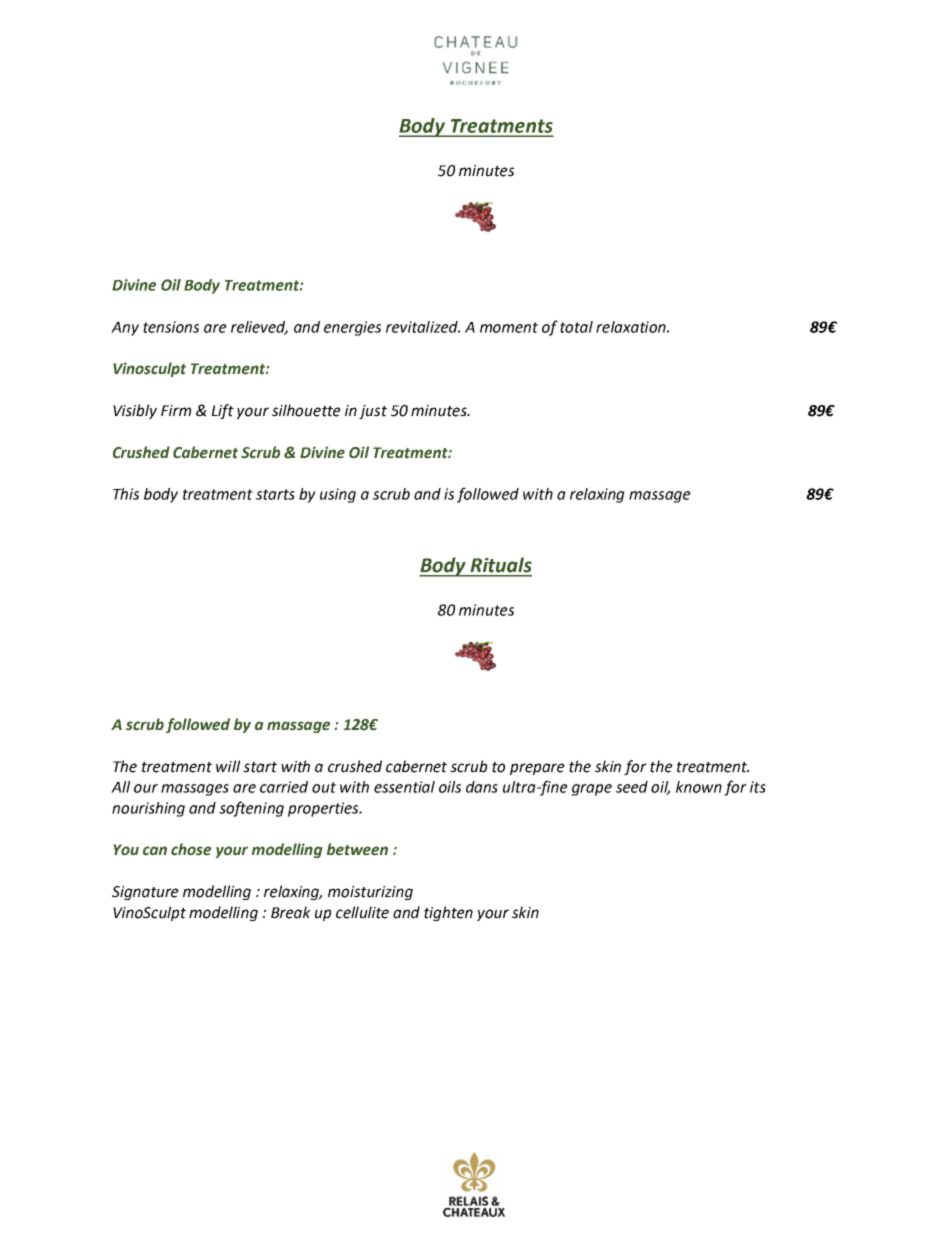 This screenshot has height=1233, width=952. I want to click on using, so click(338, 495).
